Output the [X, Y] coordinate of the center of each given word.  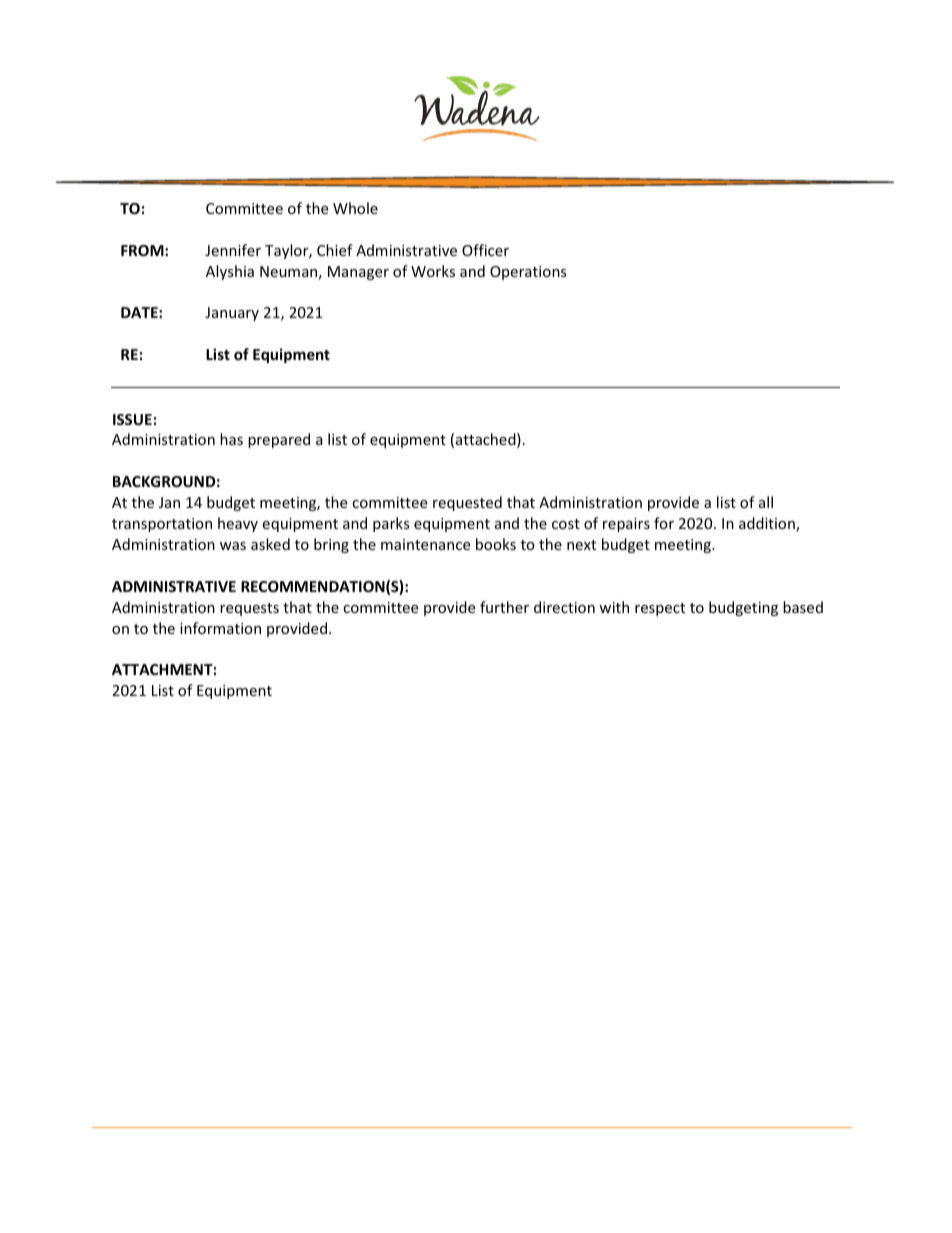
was [233, 546]
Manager [358, 273]
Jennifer [233, 250]
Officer [485, 250]
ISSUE [132, 419]
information [220, 628]
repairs [626, 525]
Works [433, 271]
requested [467, 503]
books [496, 544]
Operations [528, 273]
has [231, 439]
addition [768, 524]
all [766, 502]
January [232, 314]
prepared [279, 440]
